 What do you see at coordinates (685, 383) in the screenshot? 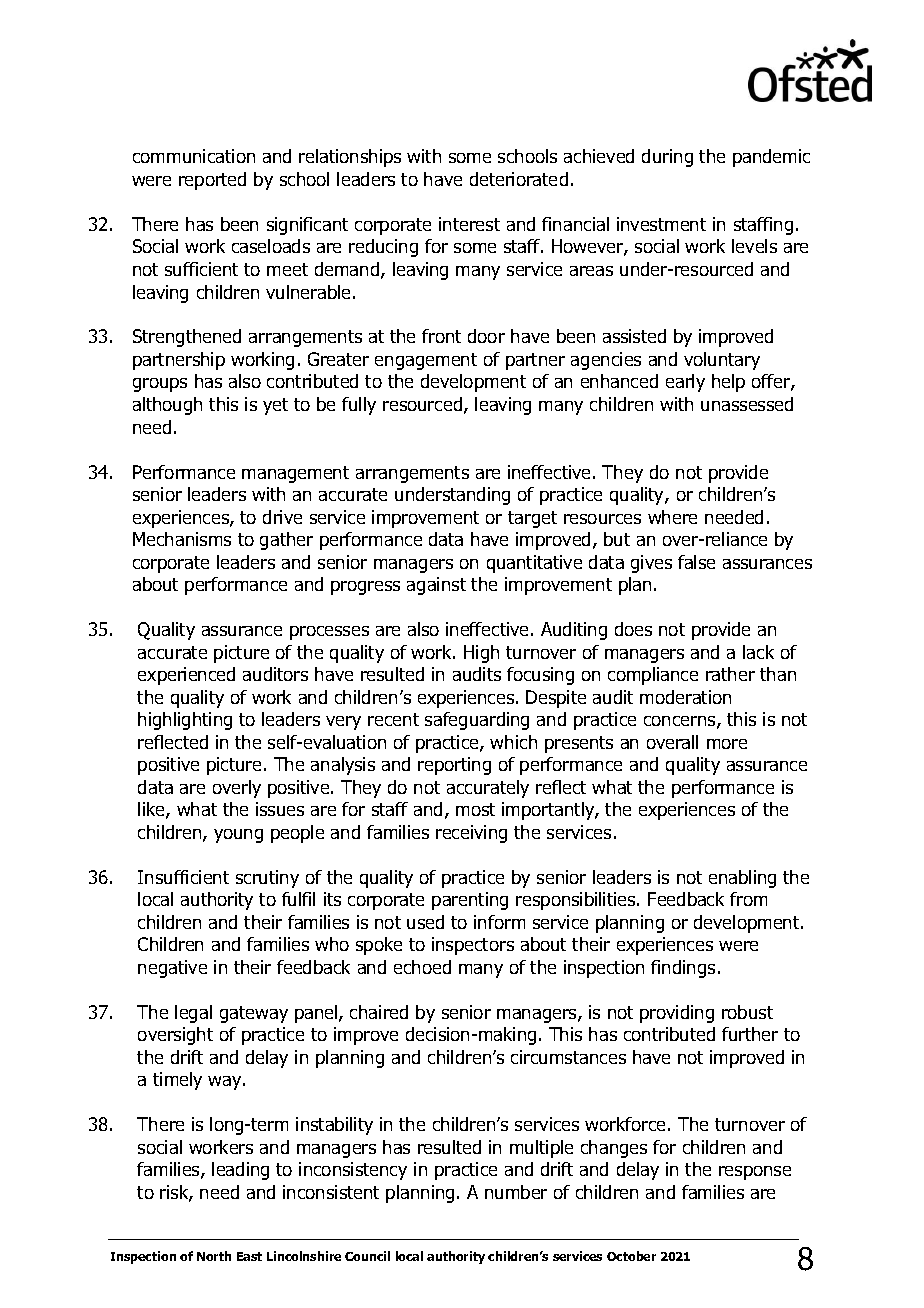
I see `early` at bounding box center [685, 383].
